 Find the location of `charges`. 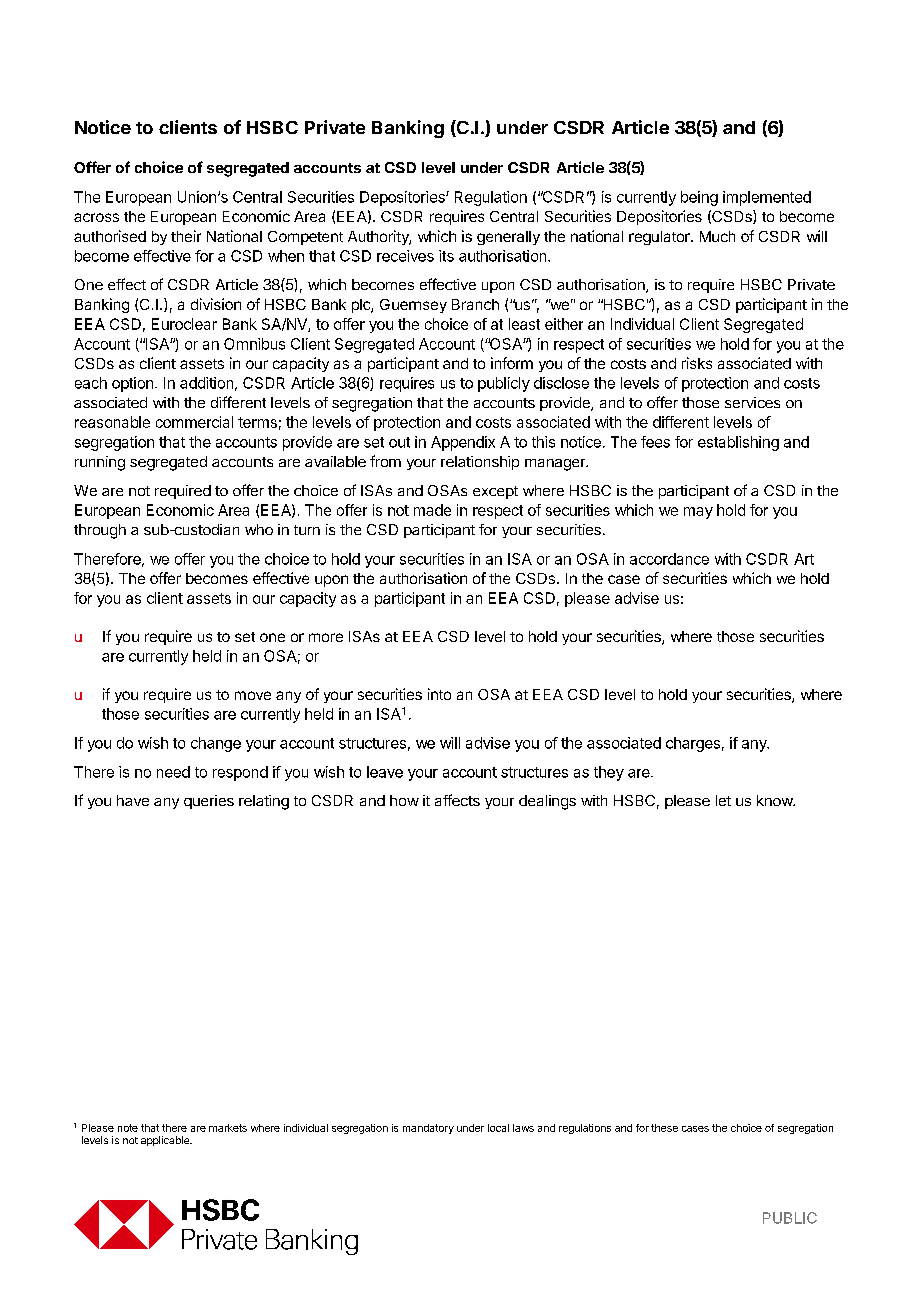

charges is located at coordinates (693, 744).
